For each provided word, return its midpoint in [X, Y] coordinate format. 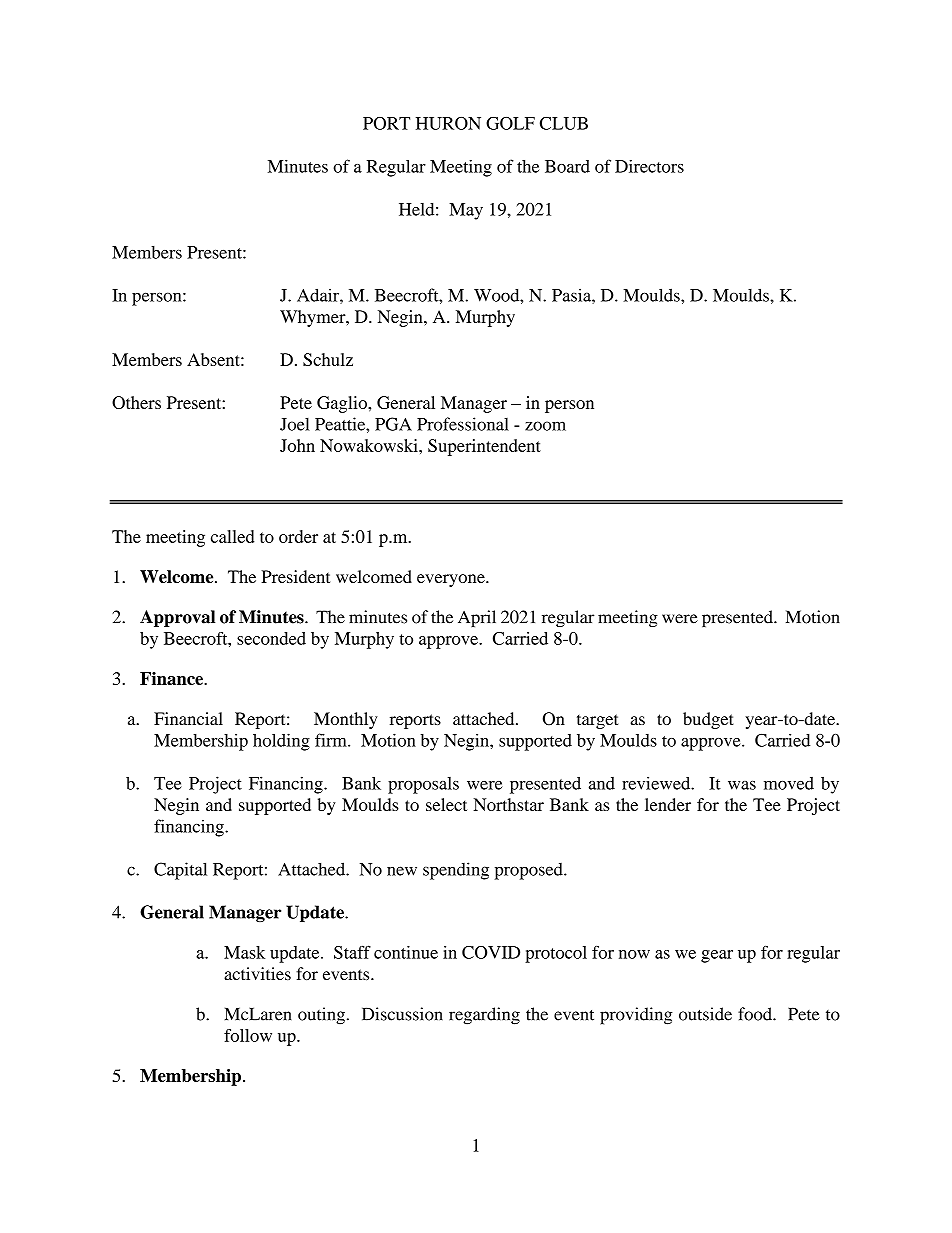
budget [708, 720]
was [742, 785]
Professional [463, 424]
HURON [448, 123]
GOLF [510, 123]
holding [281, 742]
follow [248, 1035]
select [446, 804]
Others [136, 402]
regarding [484, 1016]
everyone [452, 580]
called [232, 536]
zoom [545, 426]
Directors [649, 166]
